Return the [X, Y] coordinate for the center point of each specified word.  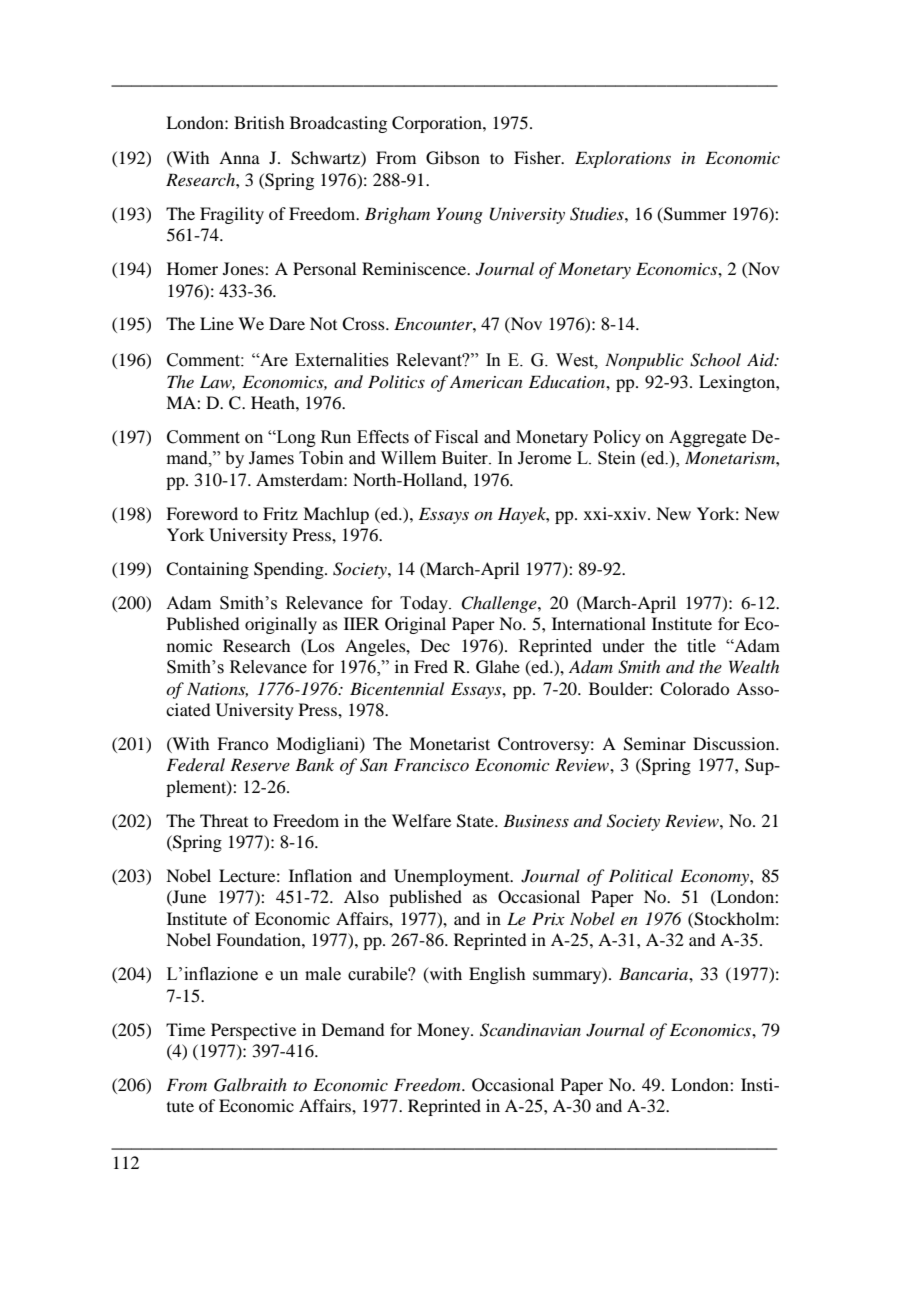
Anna [239, 157]
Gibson [453, 158]
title [701, 646]
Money [444, 1031]
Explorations [623, 159]
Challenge [500, 604]
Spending [290, 570]
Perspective [253, 1031]
